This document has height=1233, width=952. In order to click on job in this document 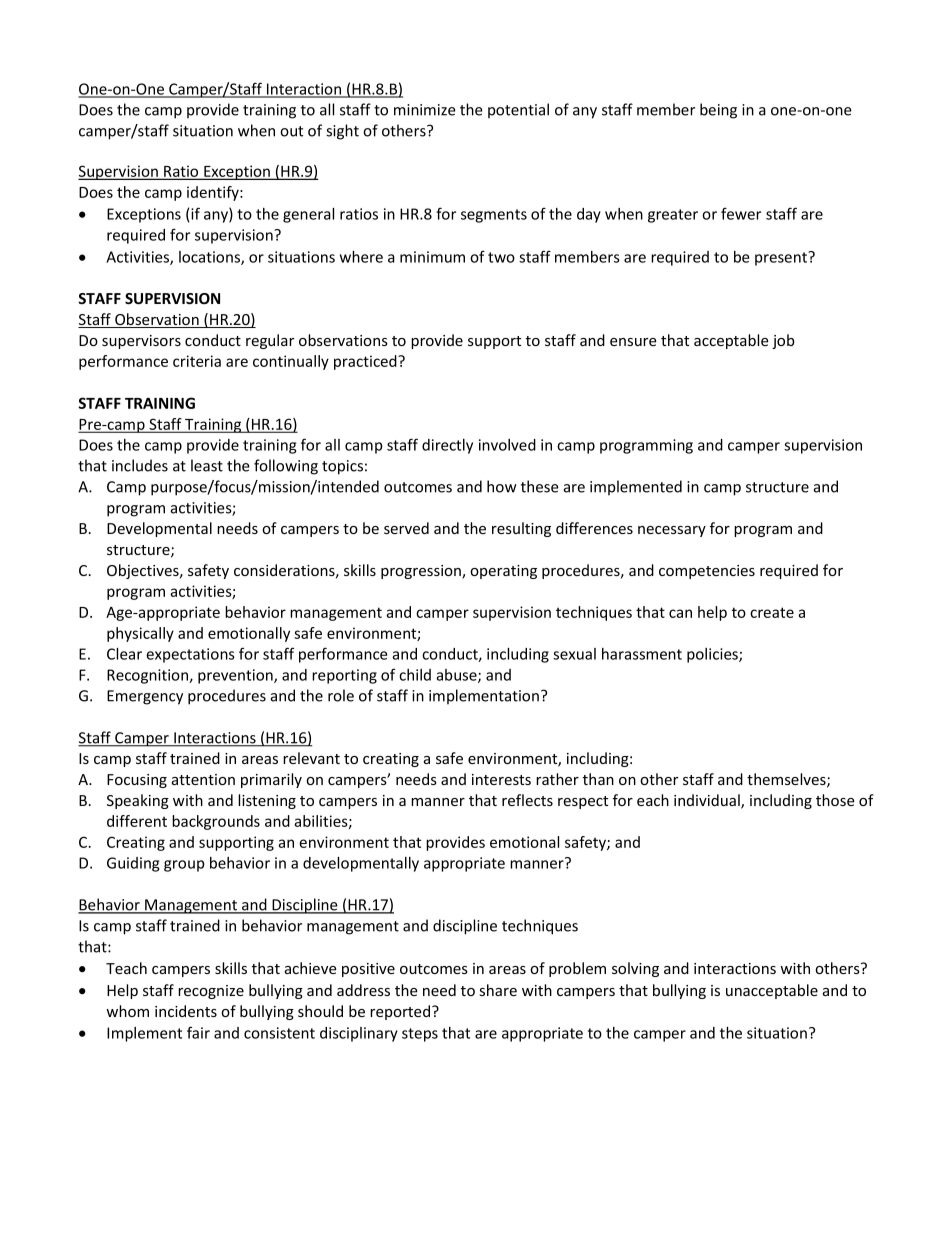, I will do `click(783, 341)`.
